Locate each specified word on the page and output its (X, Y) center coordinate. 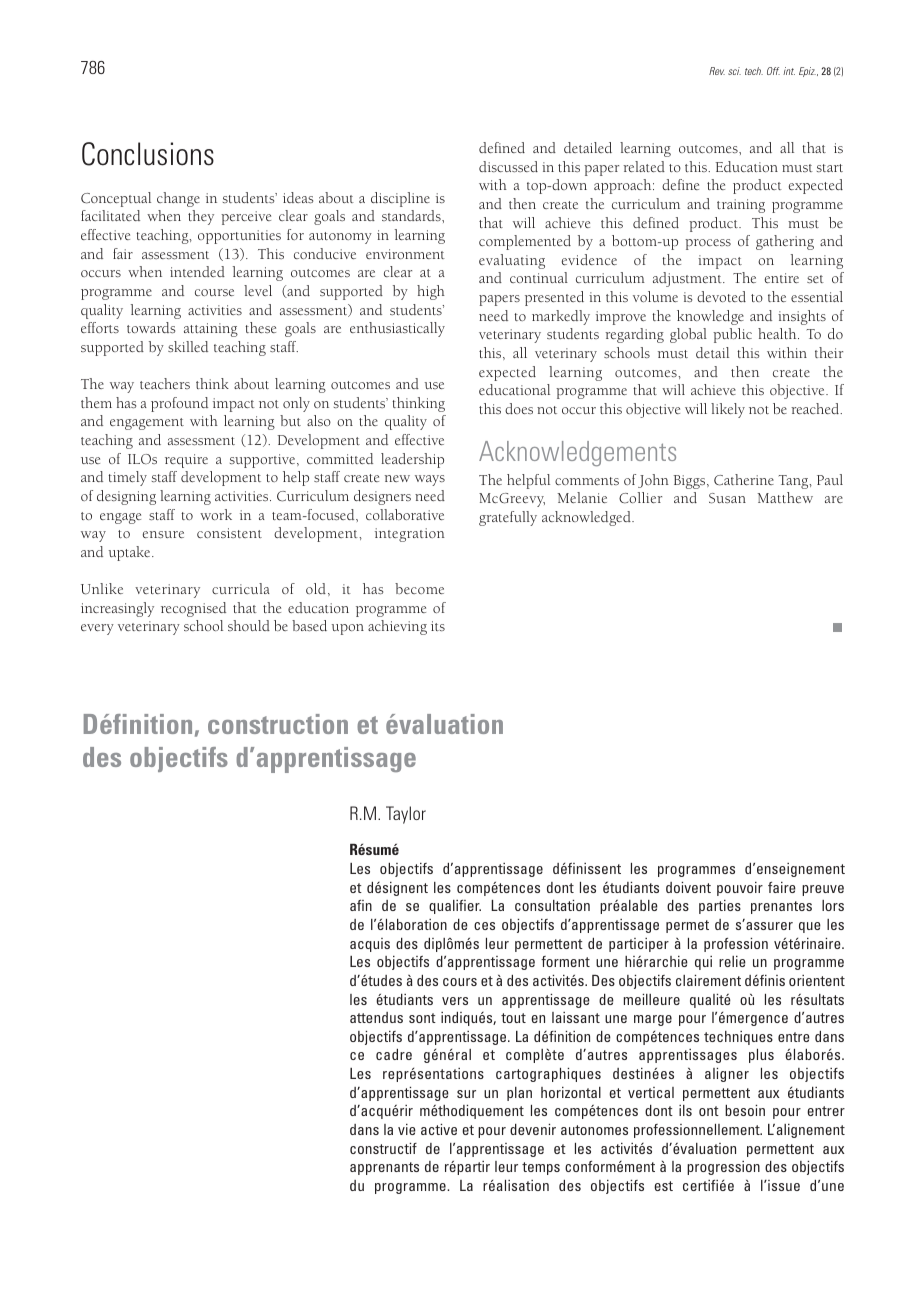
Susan (727, 498)
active (439, 1129)
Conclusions (148, 154)
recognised (193, 609)
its (438, 626)
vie (407, 1129)
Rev (717, 71)
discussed (508, 166)
